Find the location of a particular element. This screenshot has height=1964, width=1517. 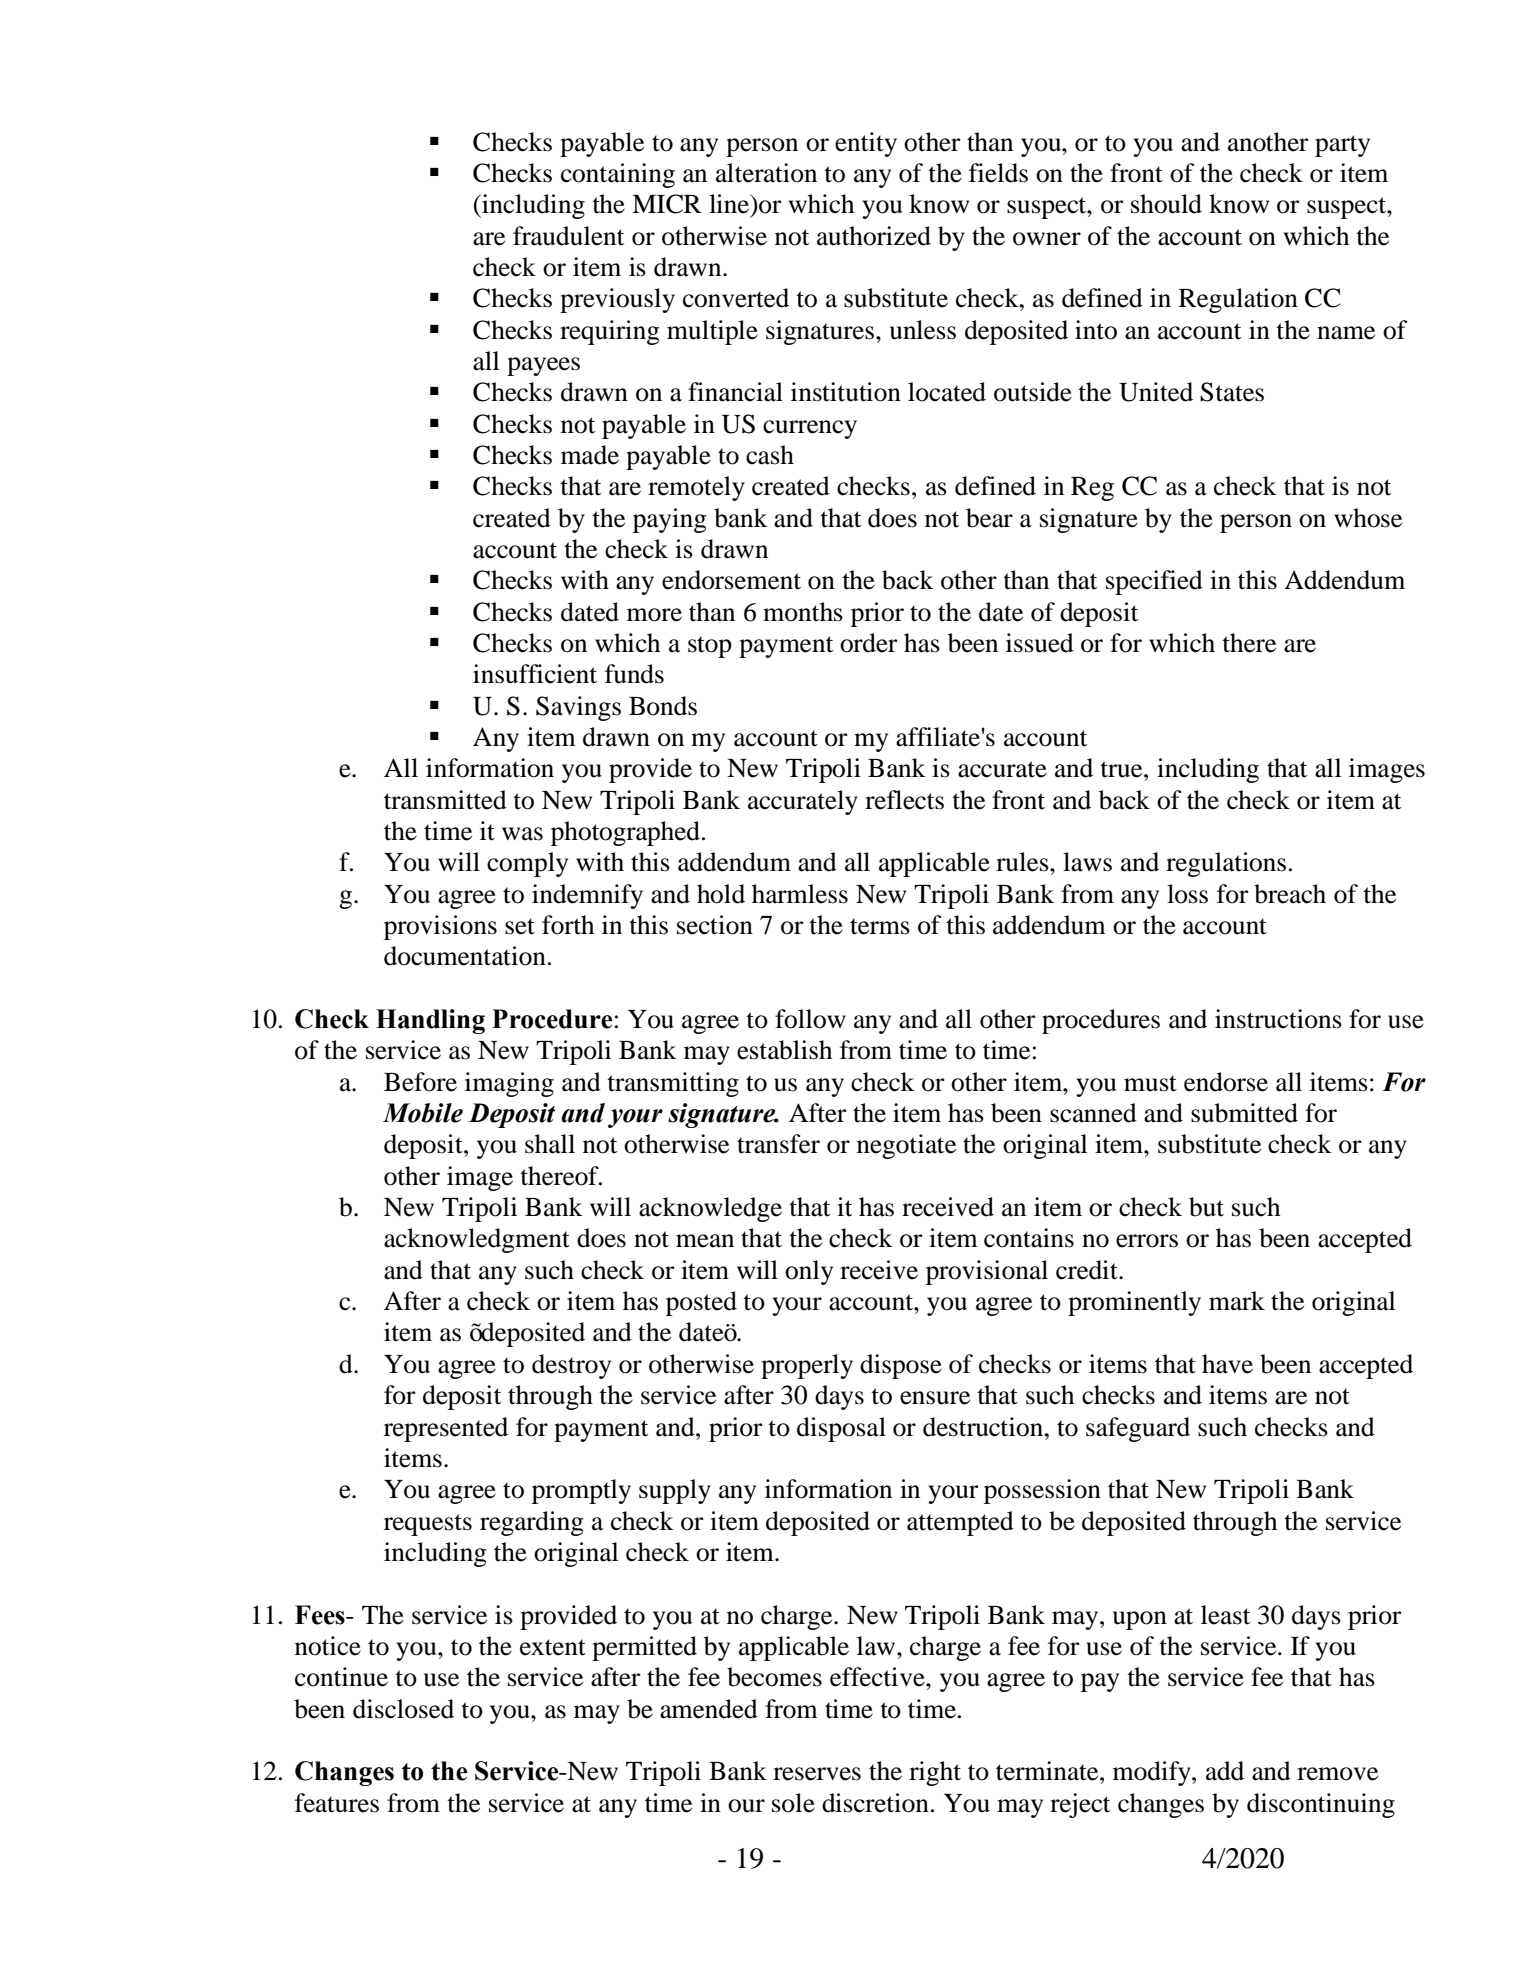

disclosed is located at coordinates (403, 1709).
